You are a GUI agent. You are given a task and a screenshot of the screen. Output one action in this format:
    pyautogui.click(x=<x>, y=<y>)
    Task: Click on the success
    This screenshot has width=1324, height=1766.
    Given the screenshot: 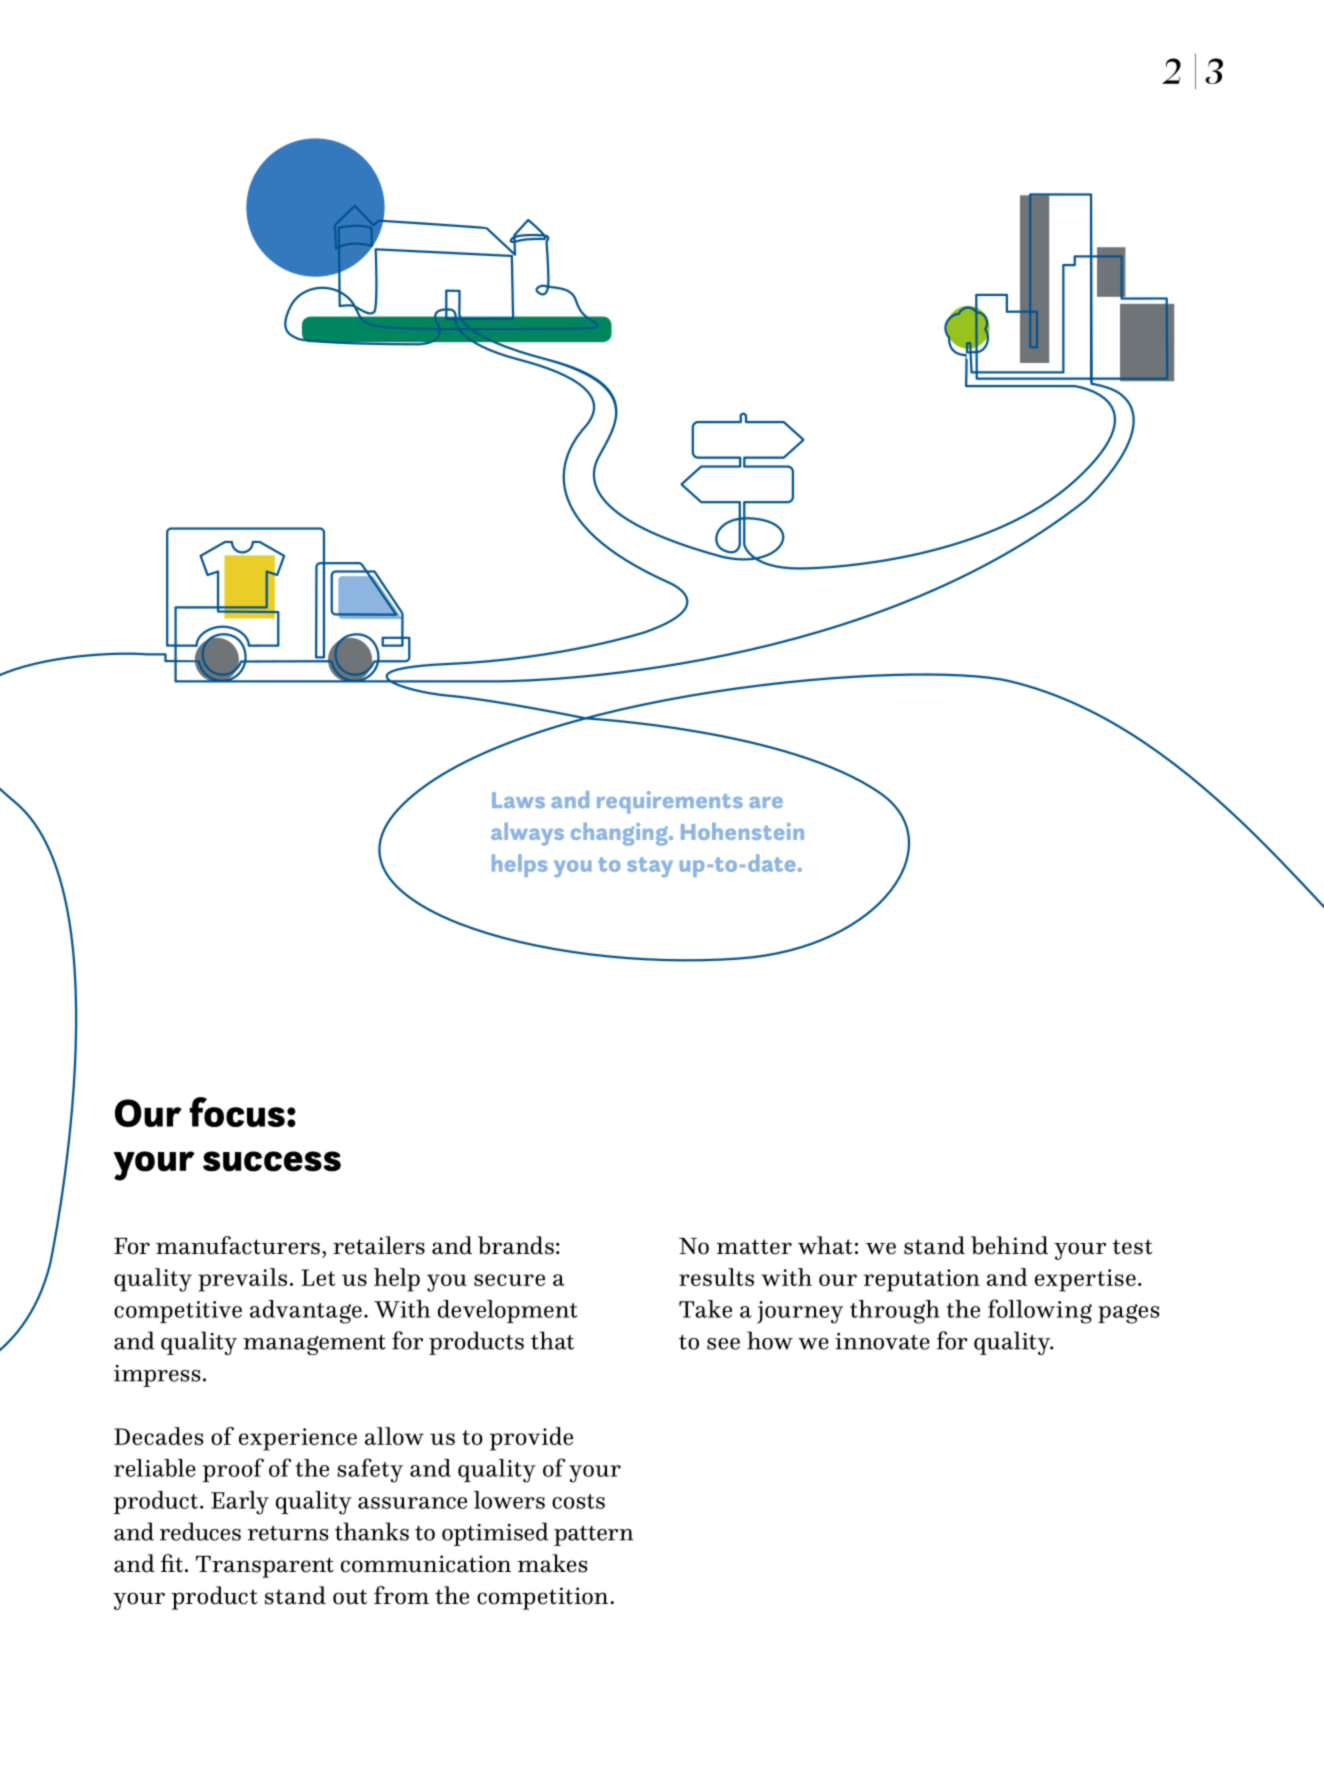 What is the action you would take?
    pyautogui.click(x=272, y=1161)
